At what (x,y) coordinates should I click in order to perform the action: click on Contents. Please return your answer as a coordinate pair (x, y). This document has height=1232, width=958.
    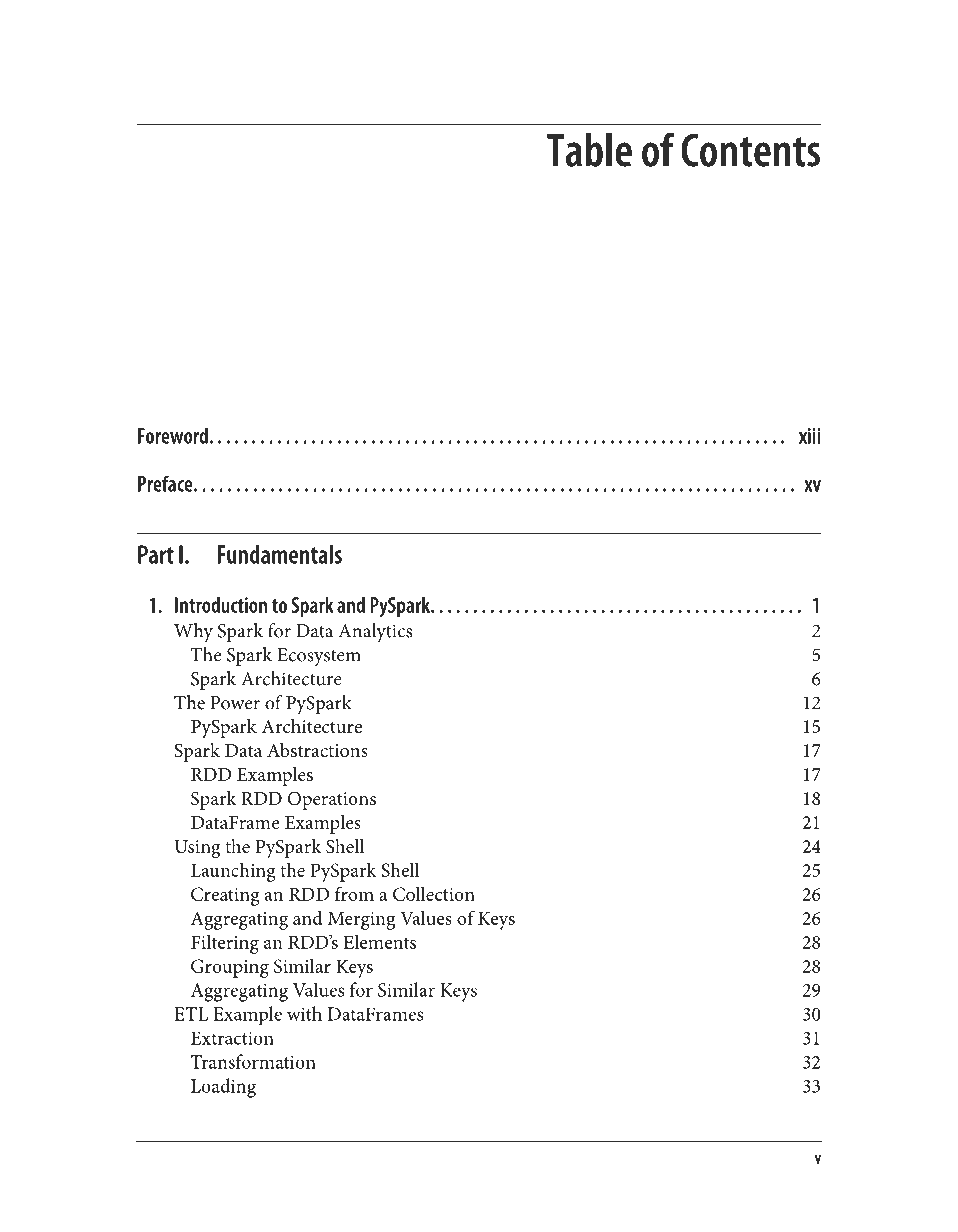
    Looking at the image, I should click on (750, 150).
